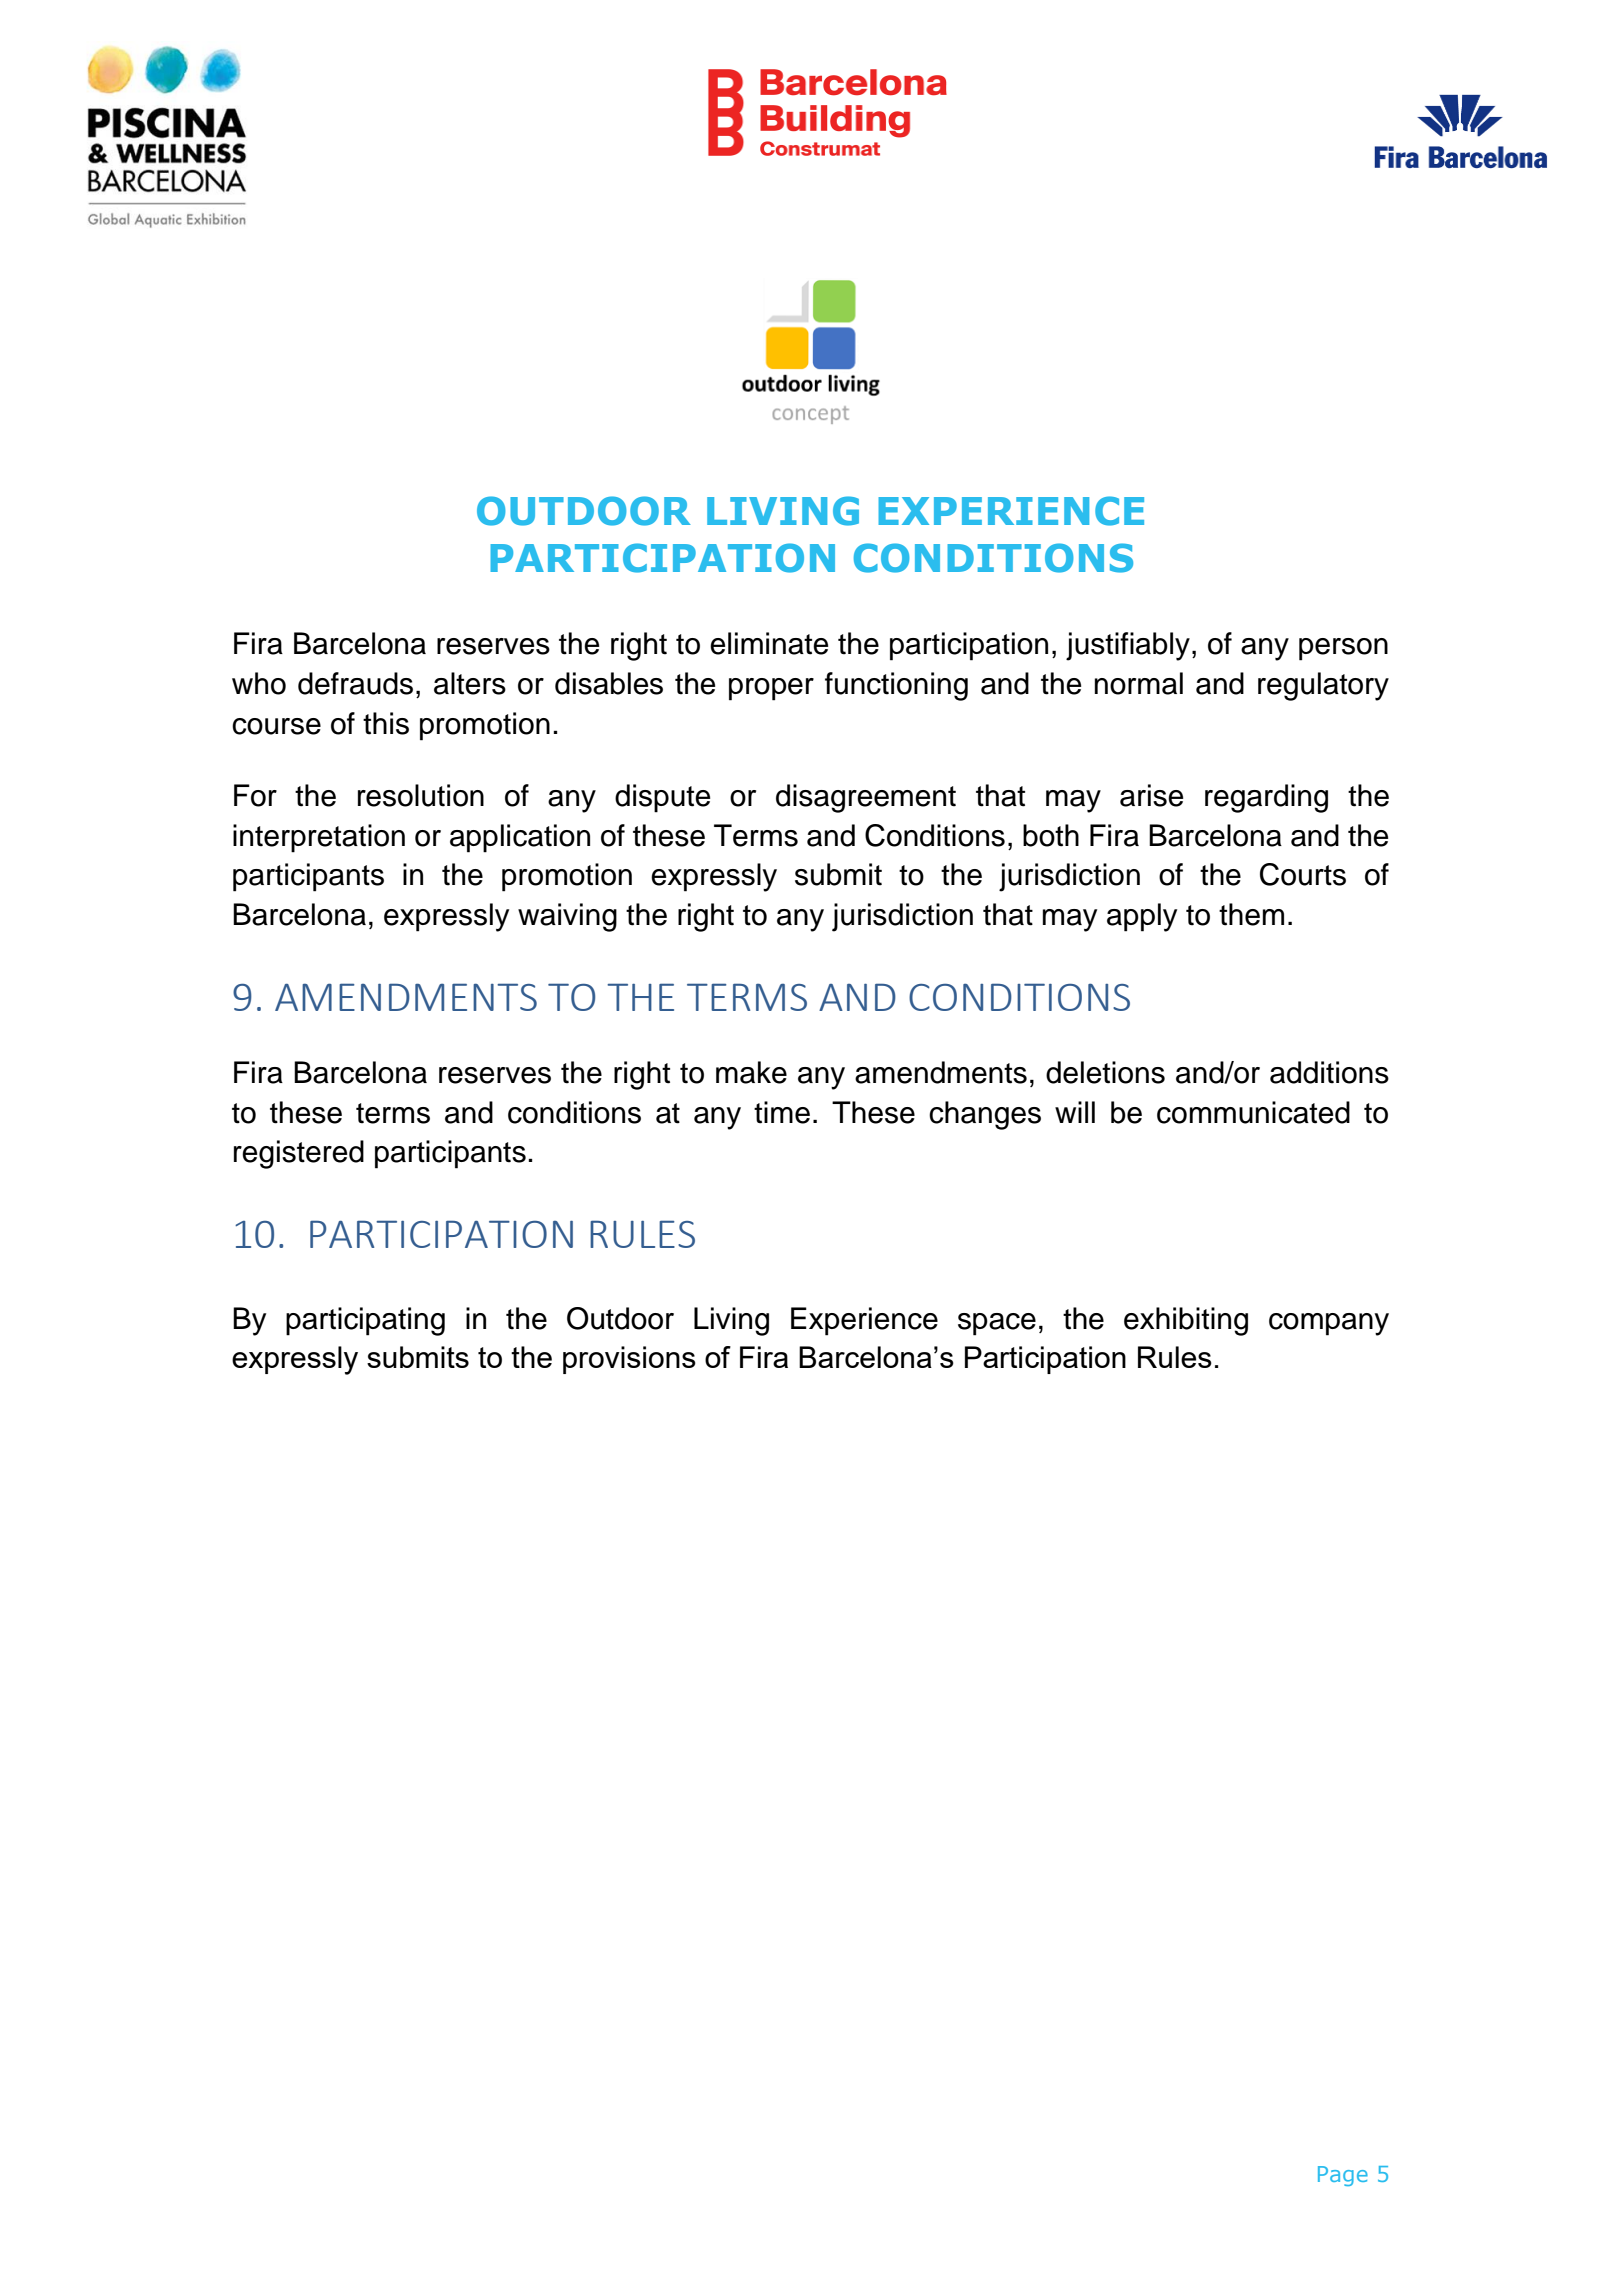 Image resolution: width=1622 pixels, height=2294 pixels. What do you see at coordinates (629, 1360) in the screenshot?
I see `provisions` at bounding box center [629, 1360].
